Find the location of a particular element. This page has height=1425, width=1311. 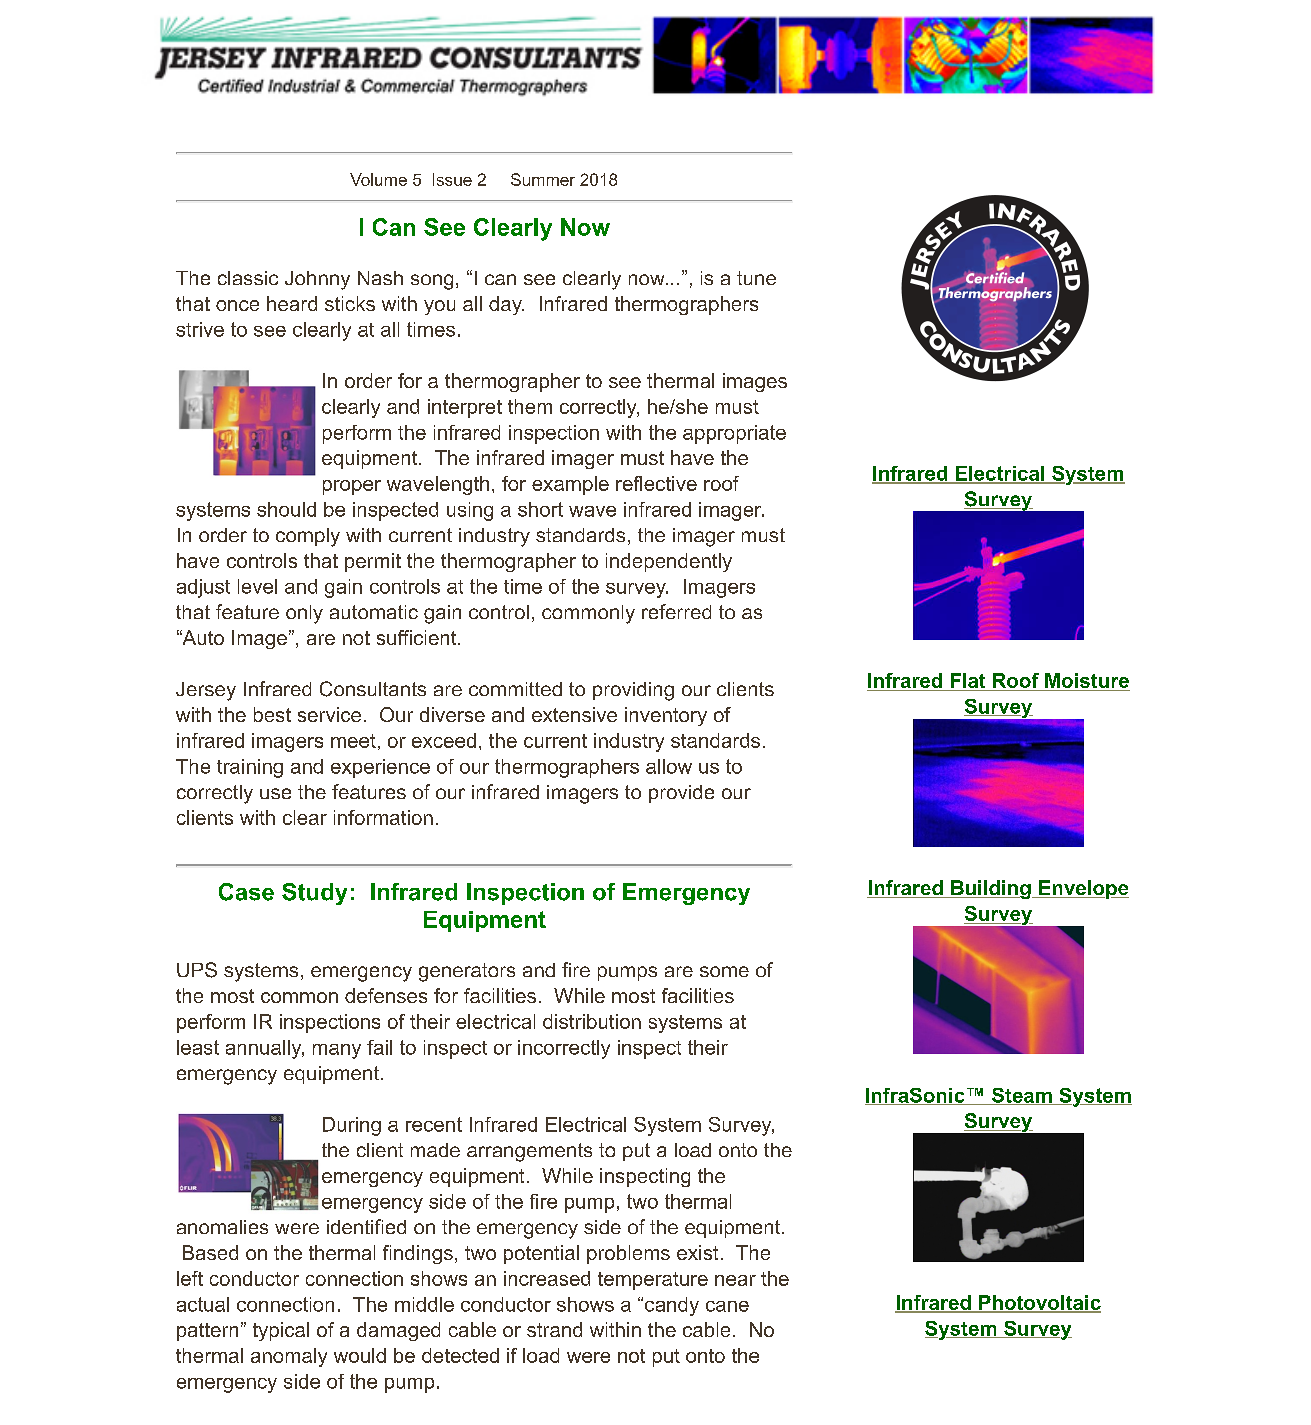

typical is located at coordinates (281, 1331).
